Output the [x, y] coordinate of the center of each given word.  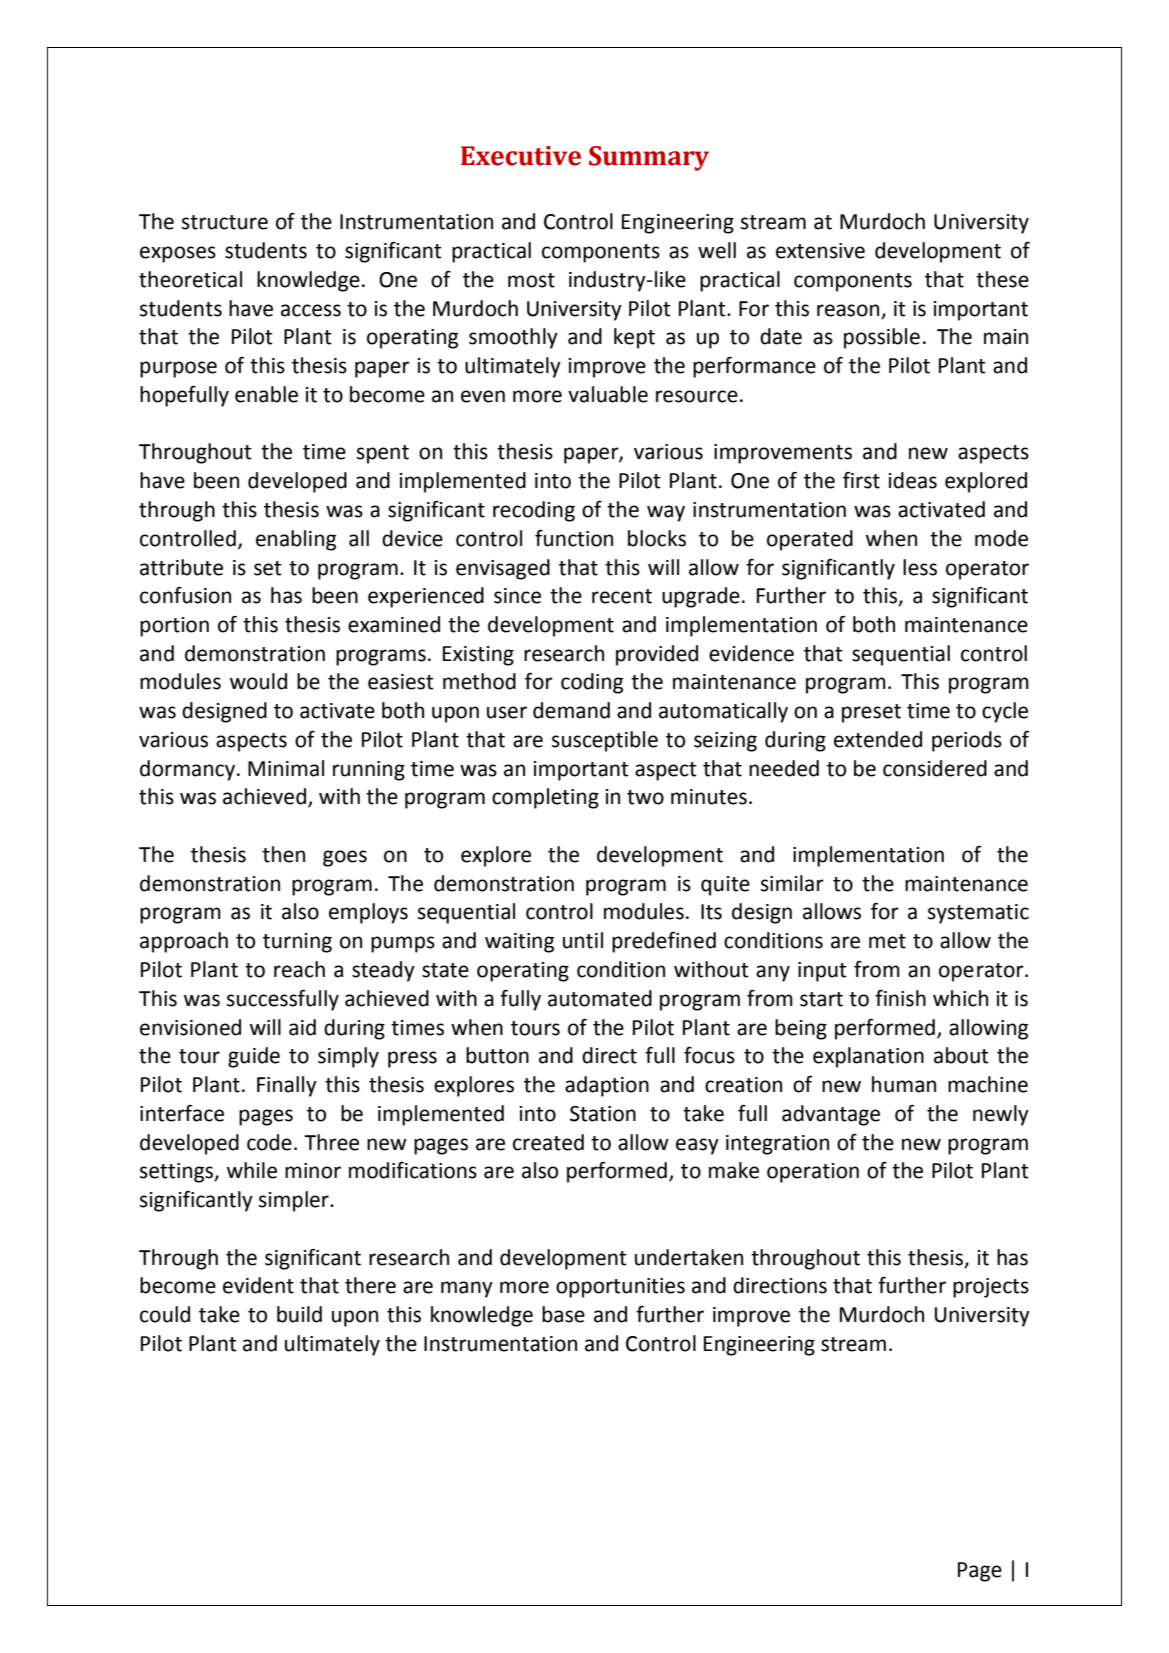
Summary [649, 158]
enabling [296, 540]
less [920, 567]
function [574, 538]
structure [225, 222]
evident [258, 1285]
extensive [820, 251]
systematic [978, 914]
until [583, 940]
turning [297, 943]
